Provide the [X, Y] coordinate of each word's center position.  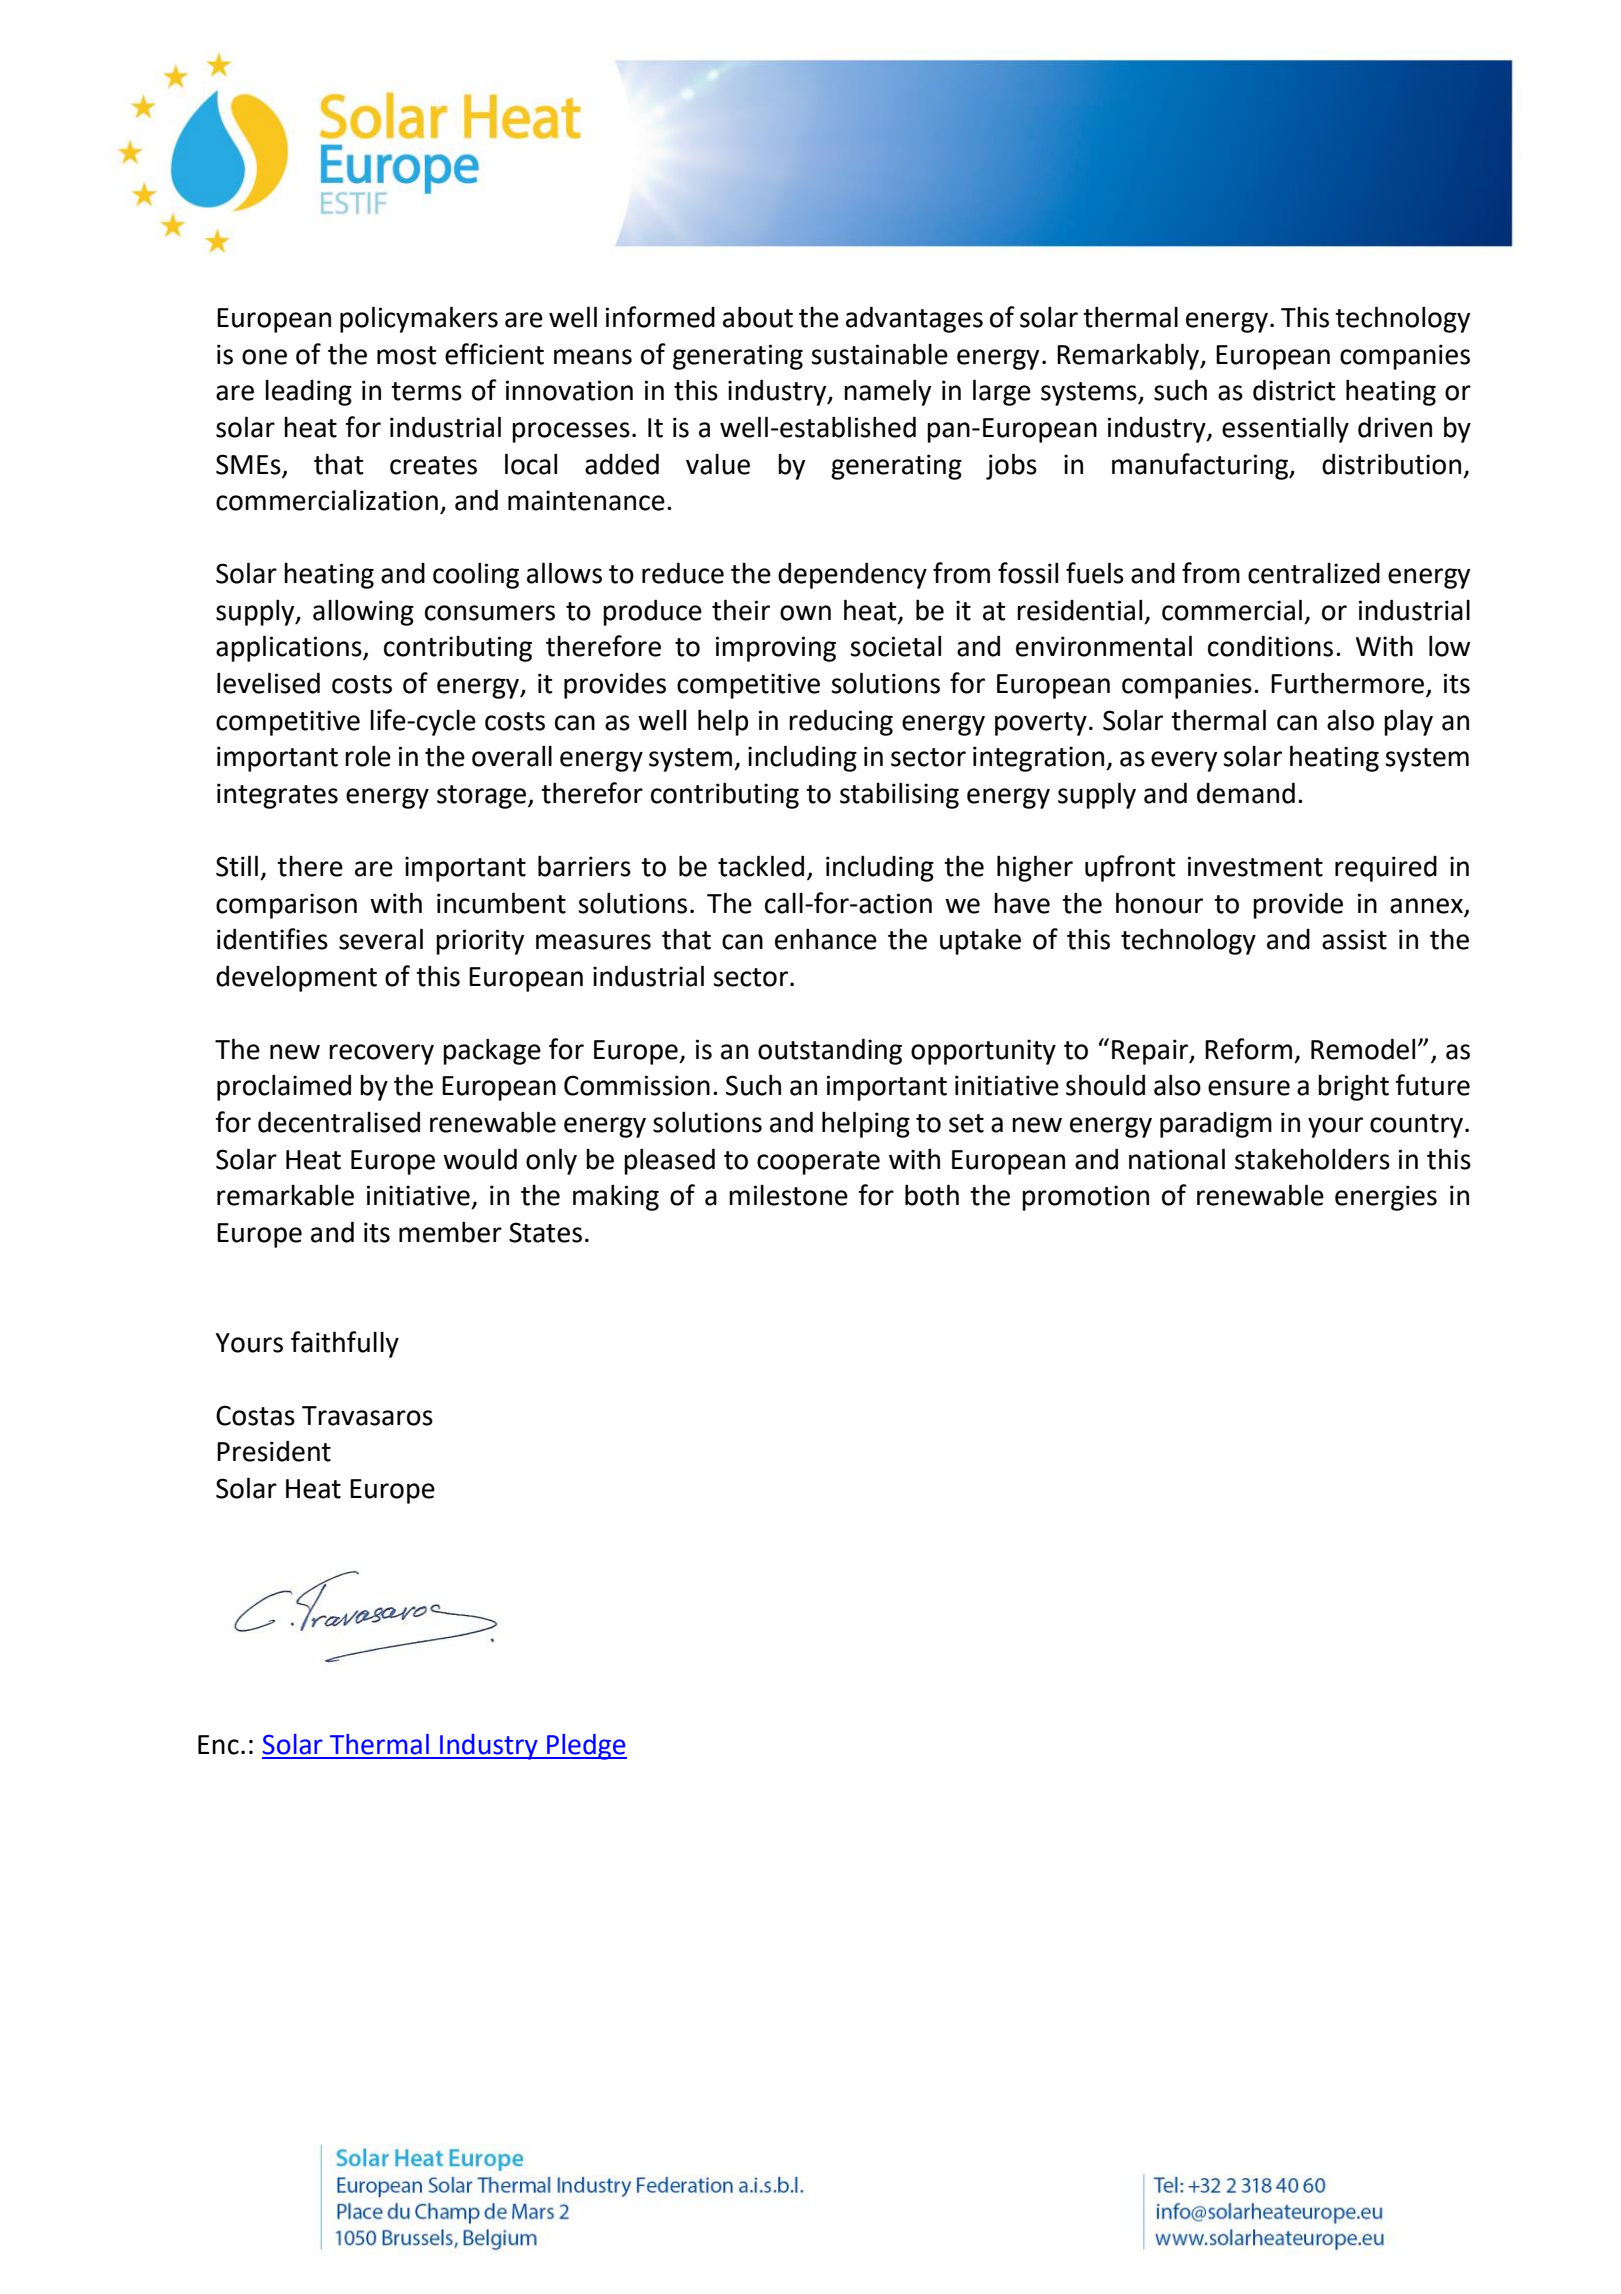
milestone [788, 1195]
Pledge [586, 1747]
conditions [1270, 646]
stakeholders [1312, 1159]
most [407, 355]
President [274, 1451]
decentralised [339, 1122]
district [1294, 390]
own [805, 613]
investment [1255, 866]
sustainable [879, 354]
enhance [826, 939]
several [381, 939]
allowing [363, 612]
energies [1386, 1198]
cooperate [818, 1163]
